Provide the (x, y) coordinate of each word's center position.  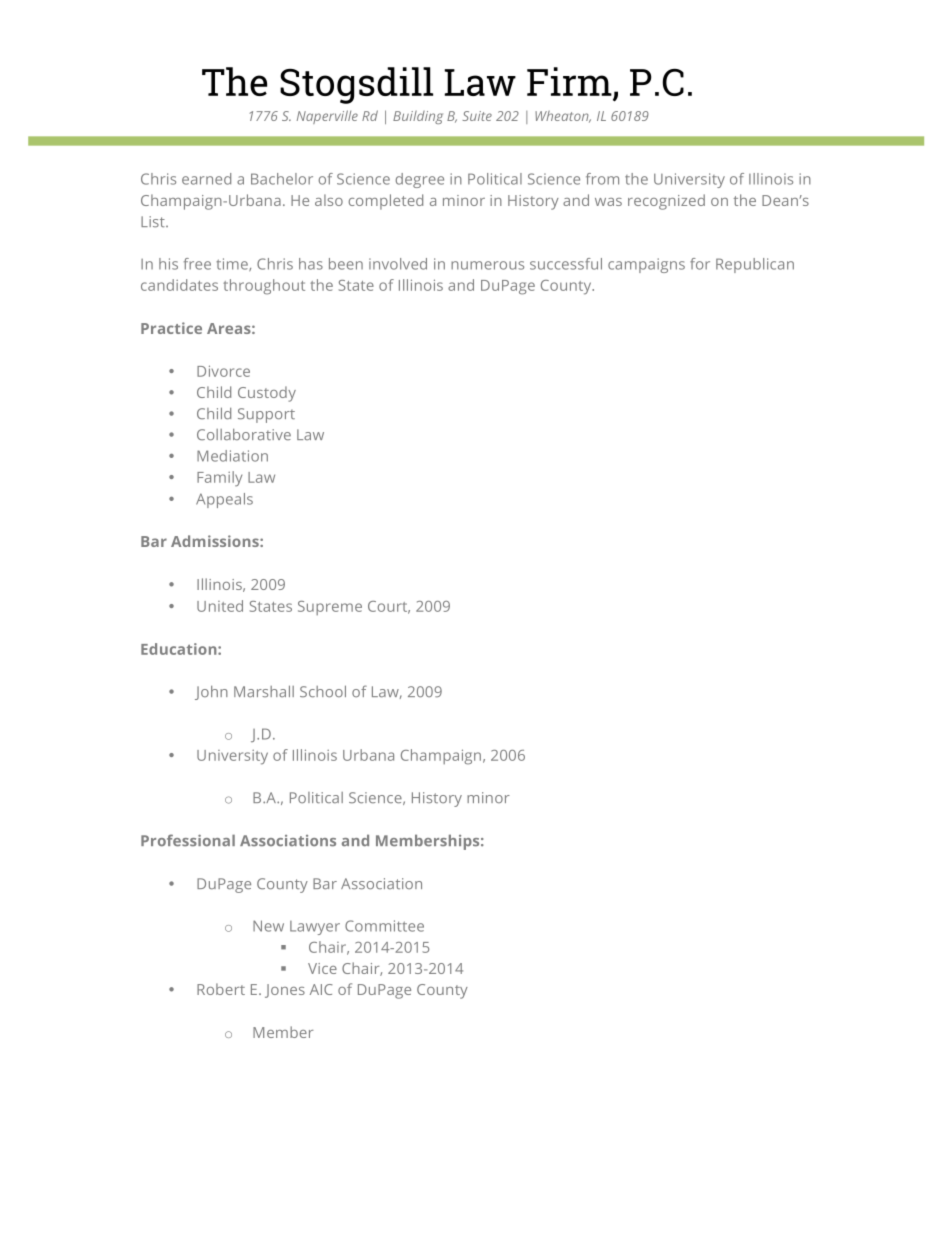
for (700, 264)
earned (206, 179)
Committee (384, 926)
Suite (477, 116)
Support (266, 415)
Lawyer (315, 928)
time (233, 264)
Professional (188, 840)
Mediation (232, 456)
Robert (221, 989)
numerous (487, 265)
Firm (569, 81)
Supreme (330, 608)
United (220, 606)
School (323, 691)
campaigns (646, 265)
